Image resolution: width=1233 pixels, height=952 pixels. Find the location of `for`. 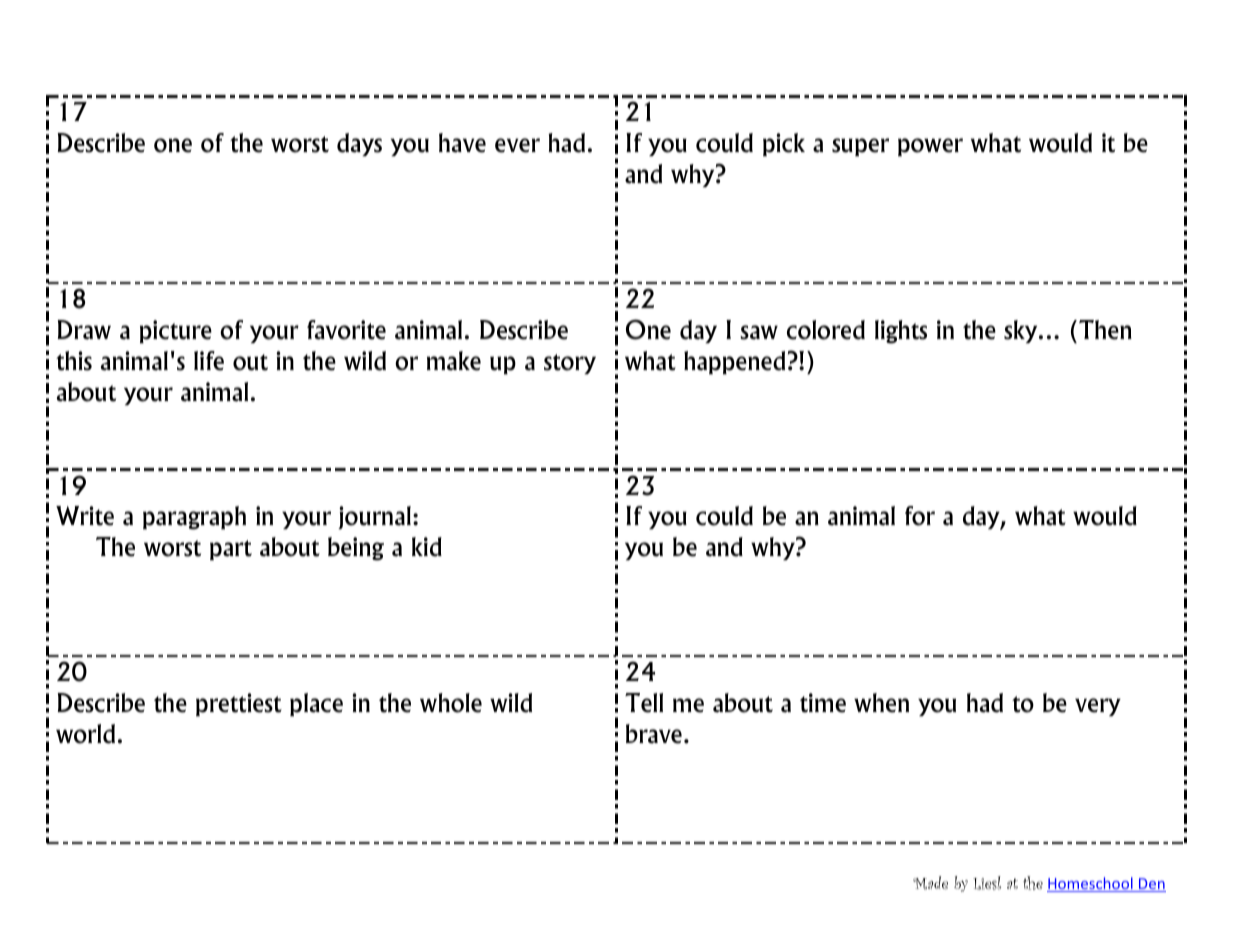

for is located at coordinates (920, 516).
